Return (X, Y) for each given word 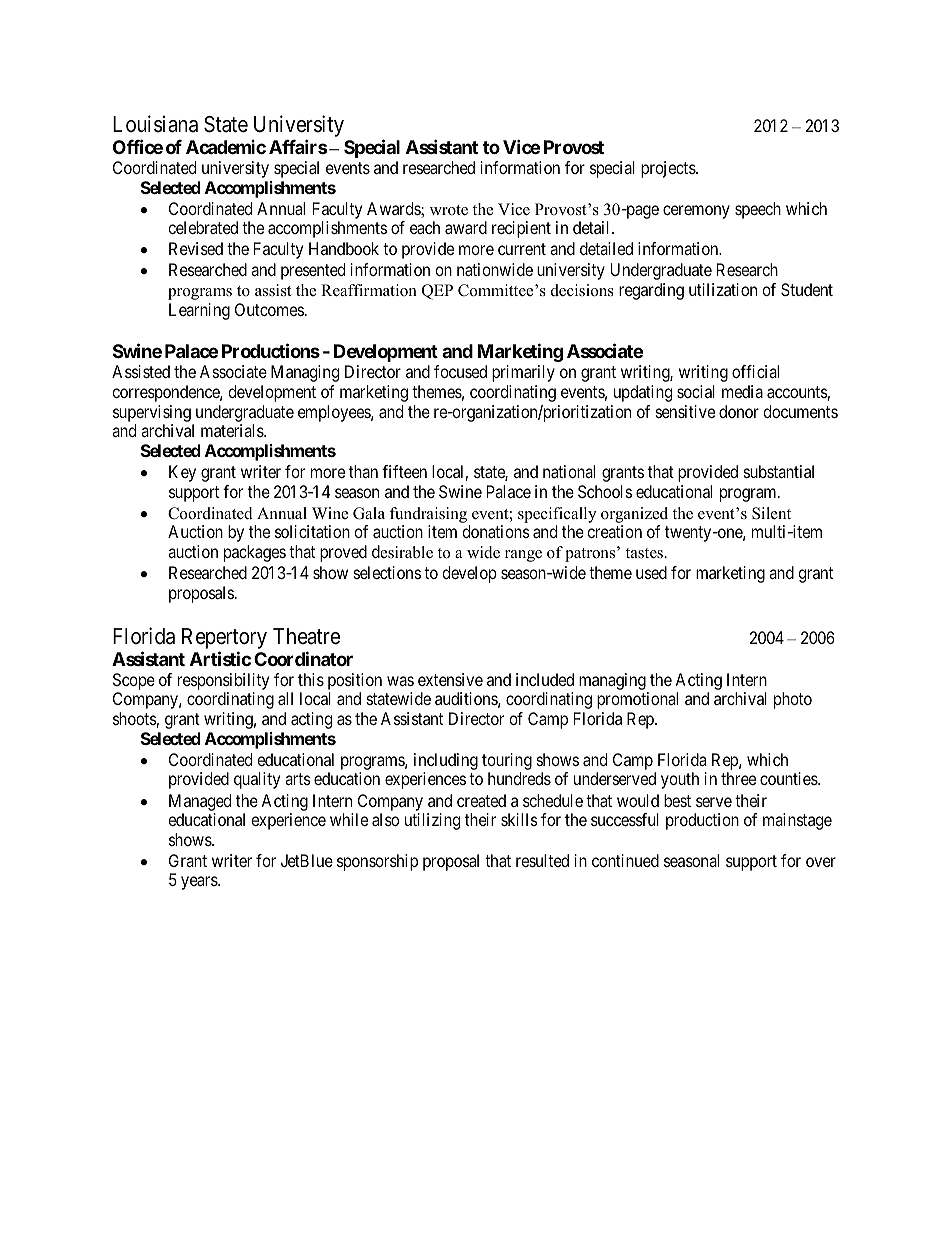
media (742, 391)
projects (669, 169)
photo (793, 700)
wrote (449, 210)
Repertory (224, 638)
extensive (450, 679)
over (821, 862)
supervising (152, 413)
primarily (523, 373)
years (200, 883)
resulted (542, 860)
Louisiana (155, 124)
